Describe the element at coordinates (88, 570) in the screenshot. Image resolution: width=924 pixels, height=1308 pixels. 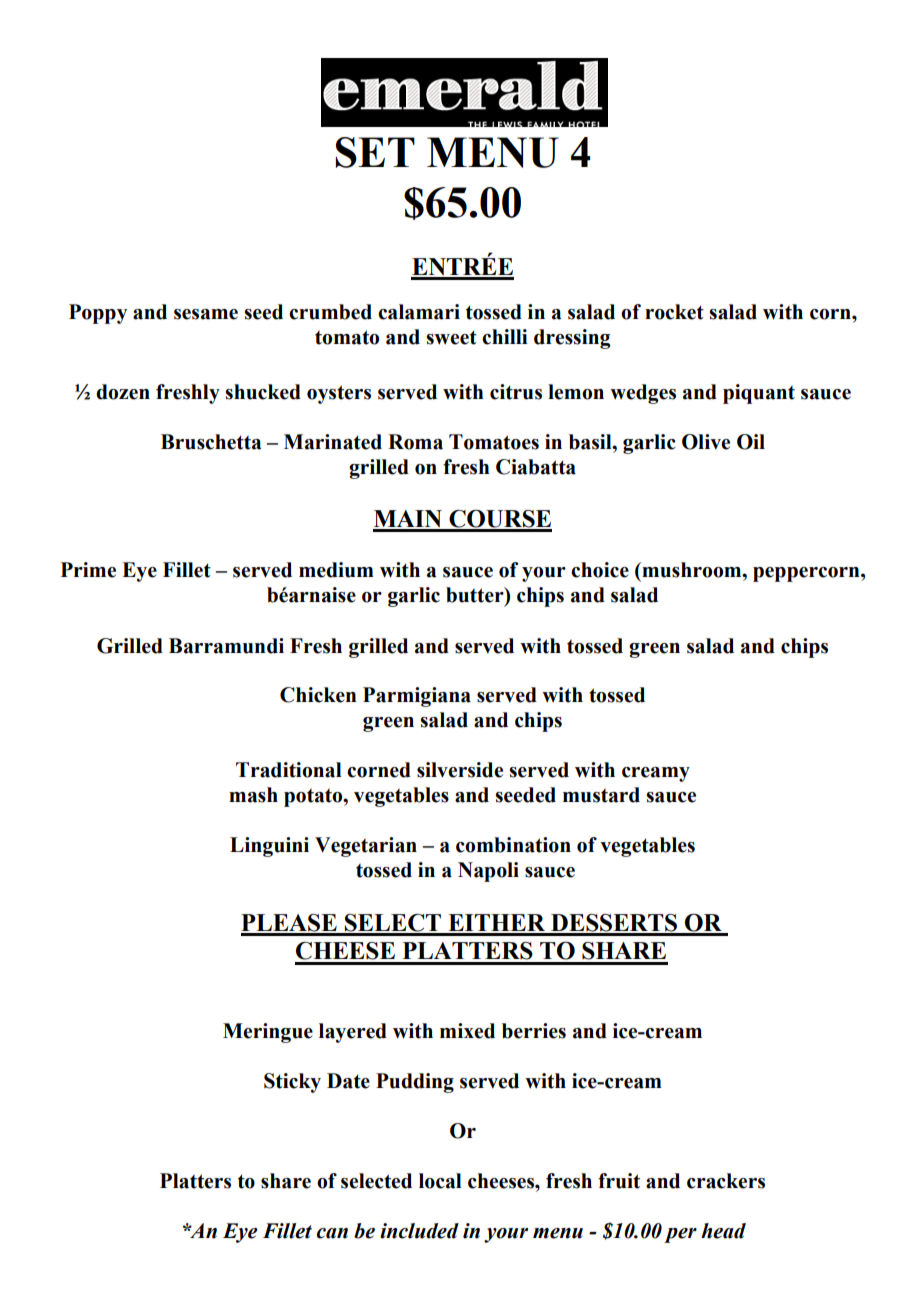
I see `Prime` at that location.
